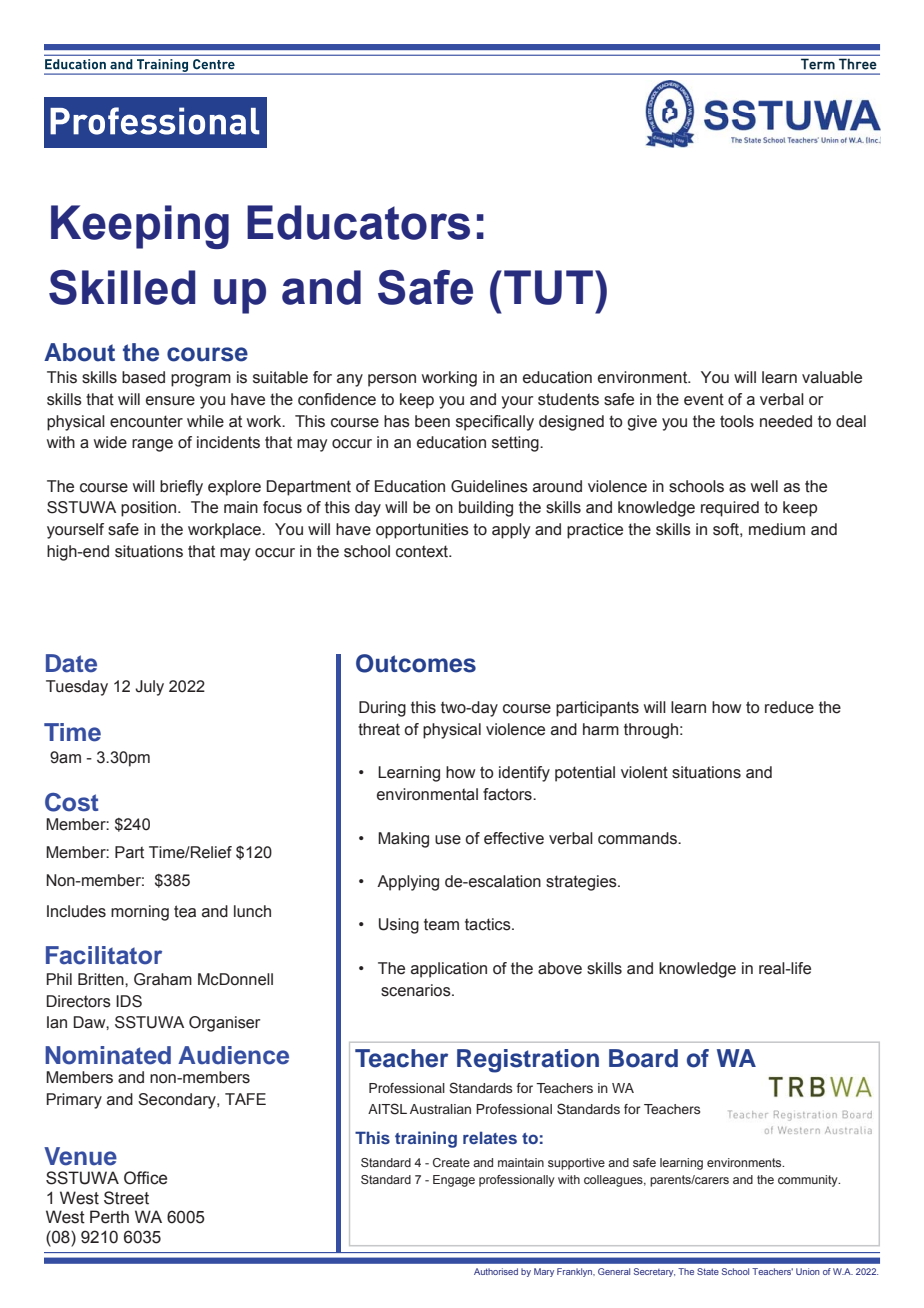  Describe the element at coordinates (423, 551) in the screenshot. I see `context` at that location.
